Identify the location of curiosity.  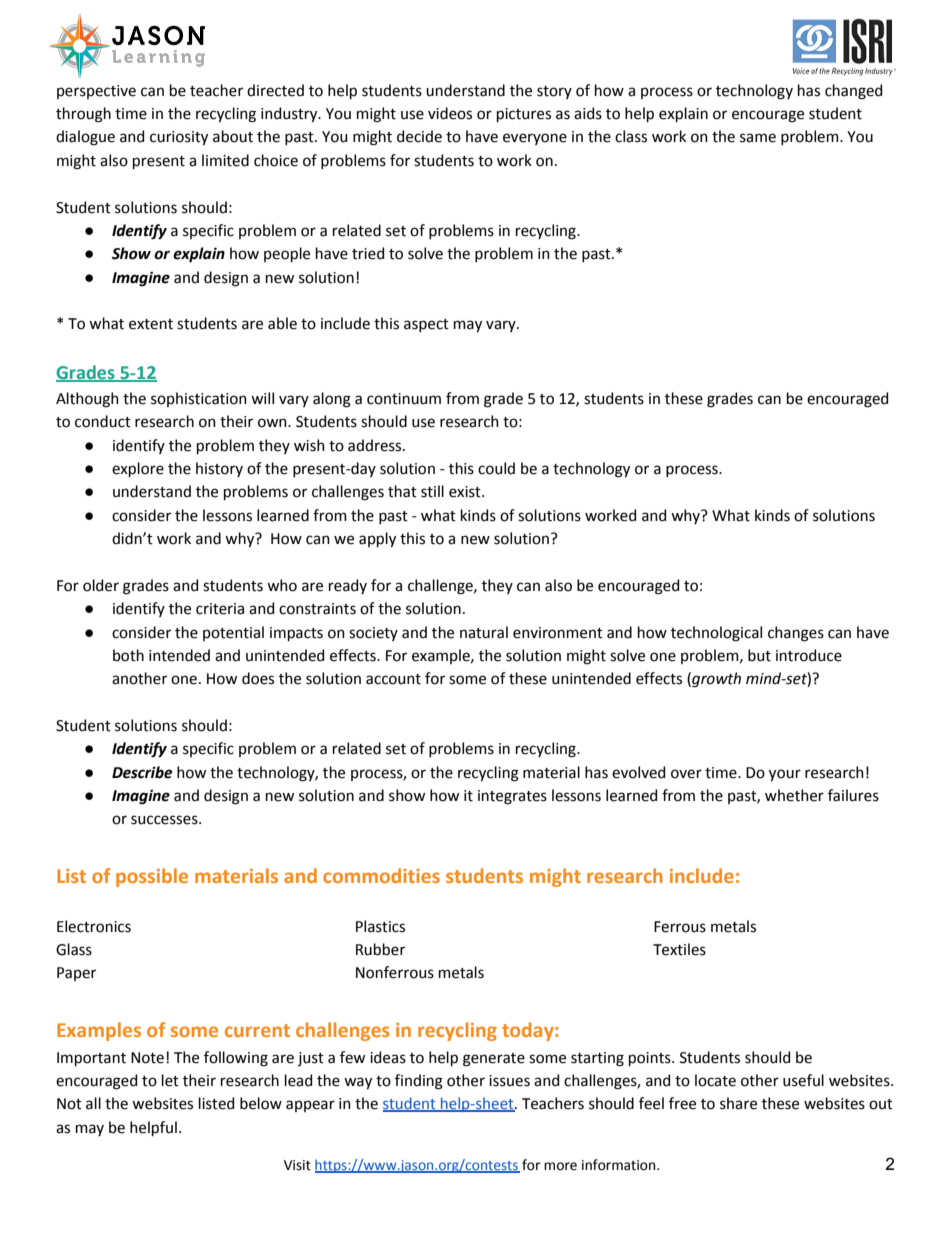
(179, 138).
